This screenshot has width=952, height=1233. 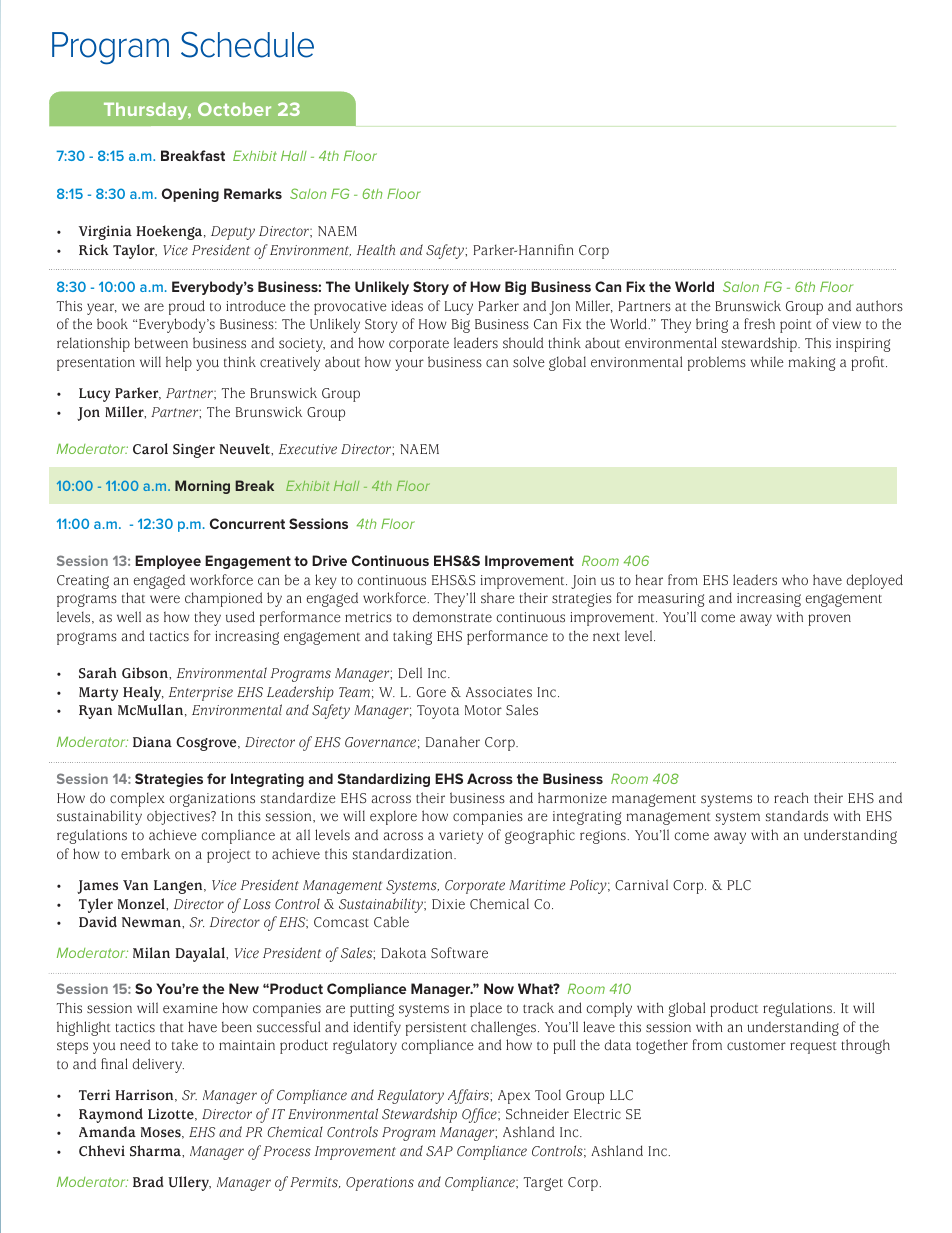 I want to click on Carol, so click(x=150, y=449).
